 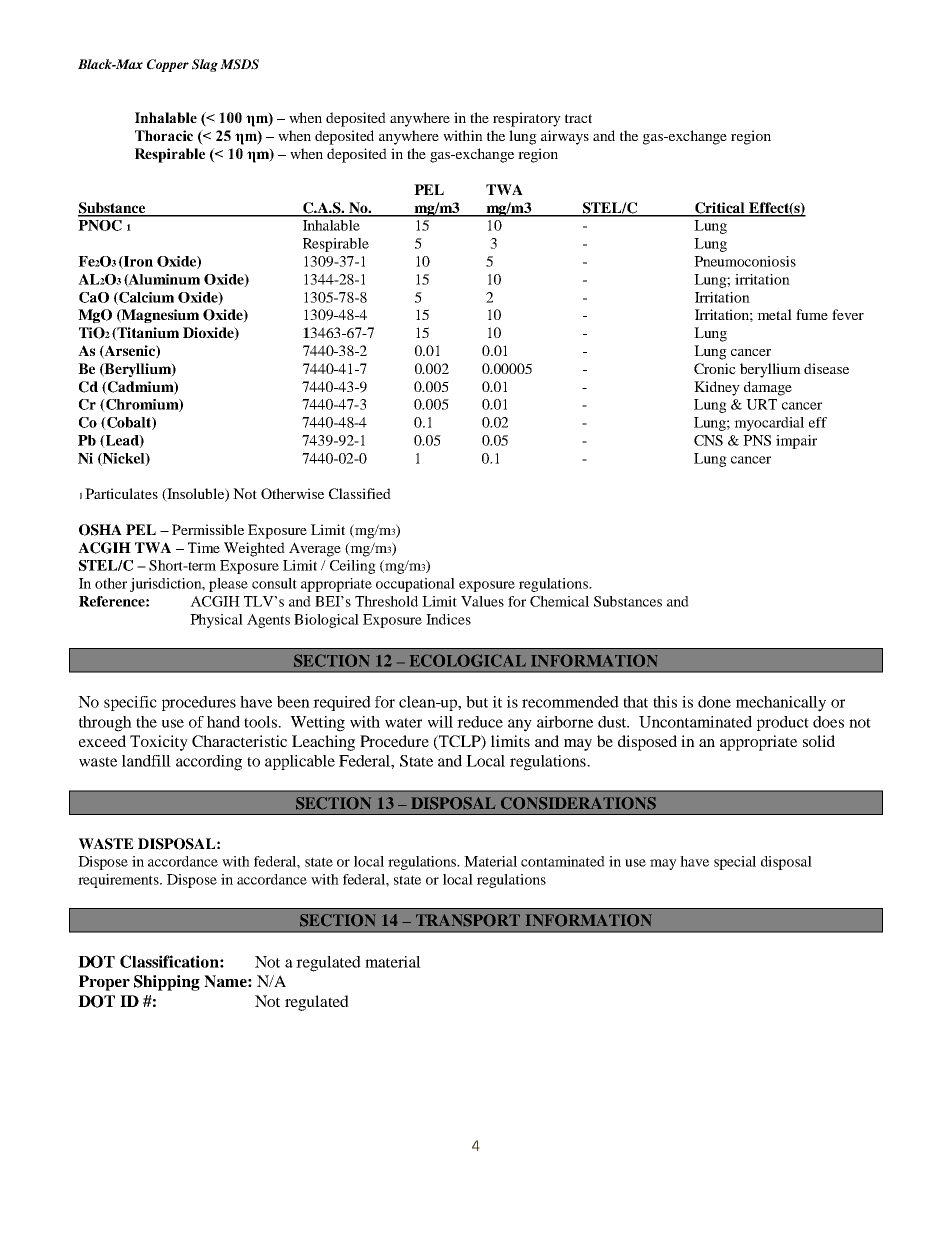 I want to click on TRANSPORT, so click(x=468, y=920).
